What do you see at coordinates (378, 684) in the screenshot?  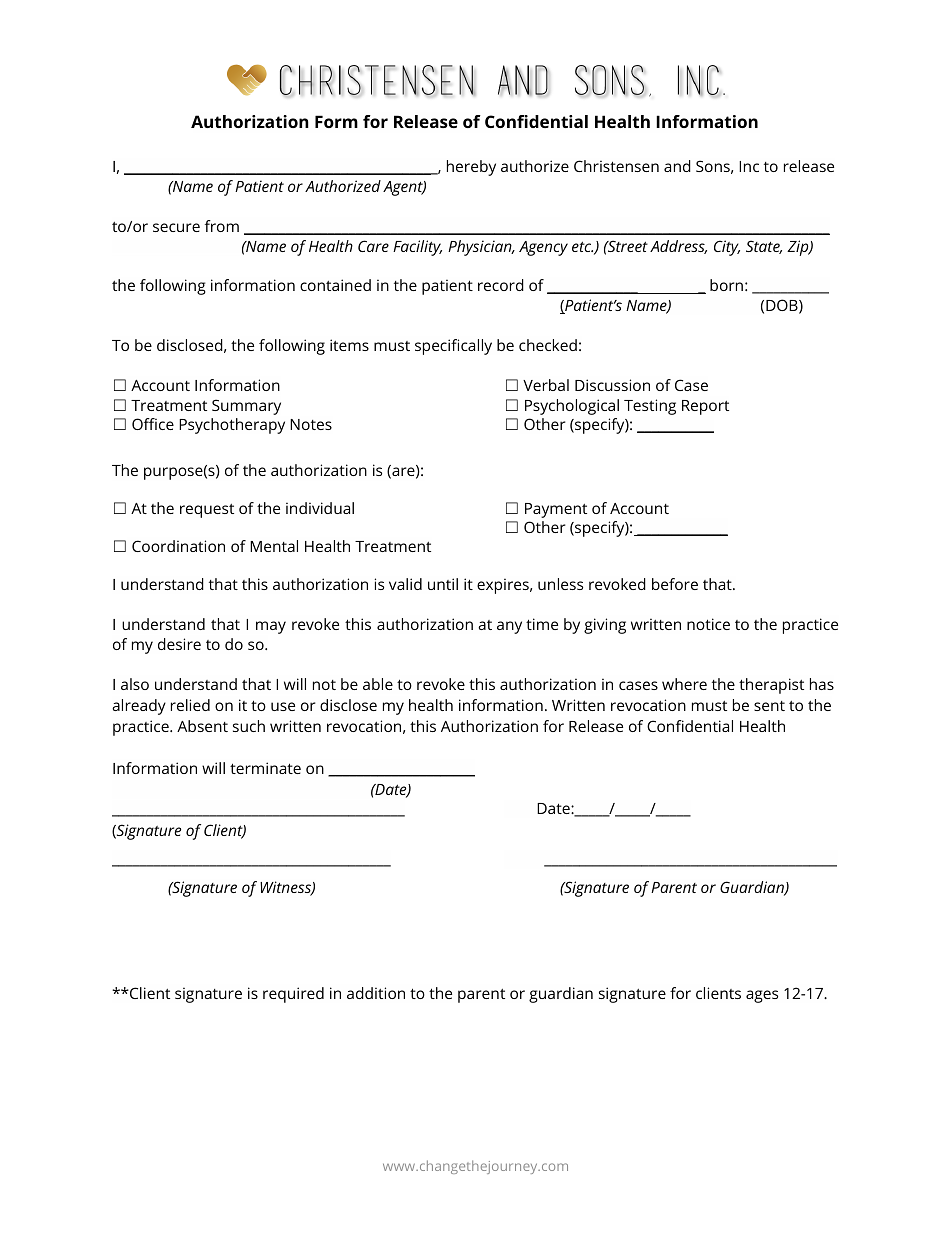 I see `able` at bounding box center [378, 684].
